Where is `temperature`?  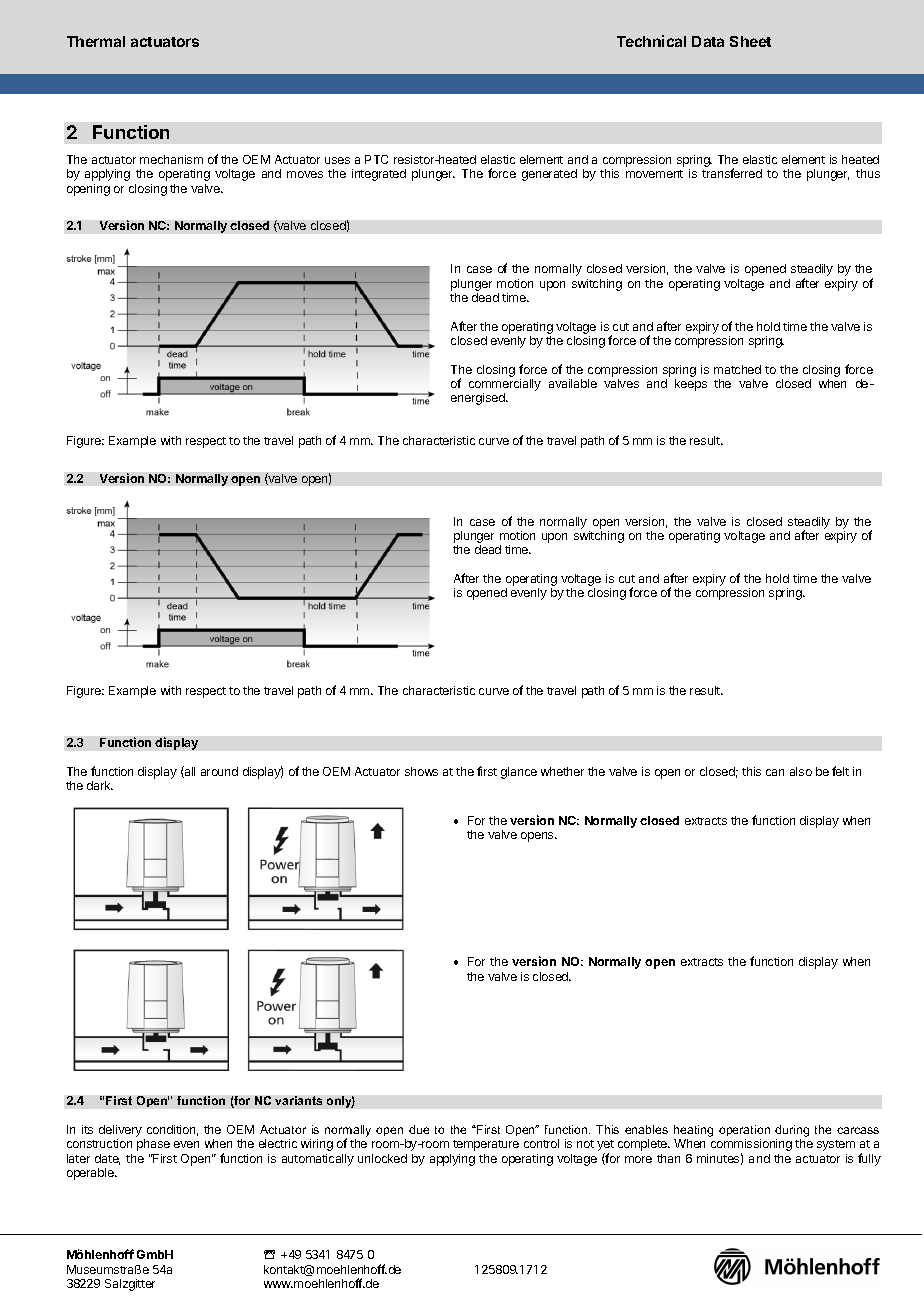
temperature is located at coordinates (486, 1145).
